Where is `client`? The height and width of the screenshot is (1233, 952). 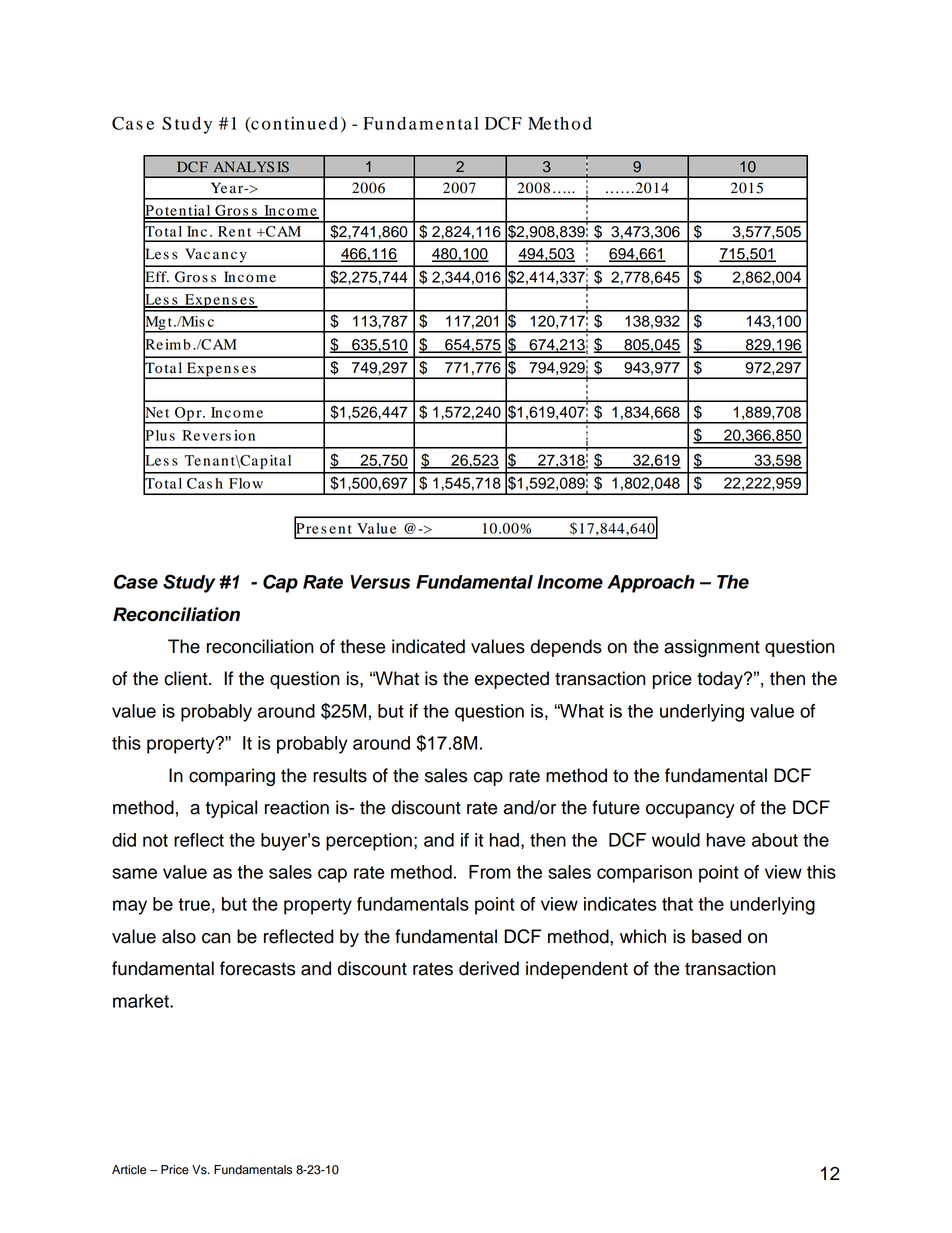 client is located at coordinates (187, 678).
